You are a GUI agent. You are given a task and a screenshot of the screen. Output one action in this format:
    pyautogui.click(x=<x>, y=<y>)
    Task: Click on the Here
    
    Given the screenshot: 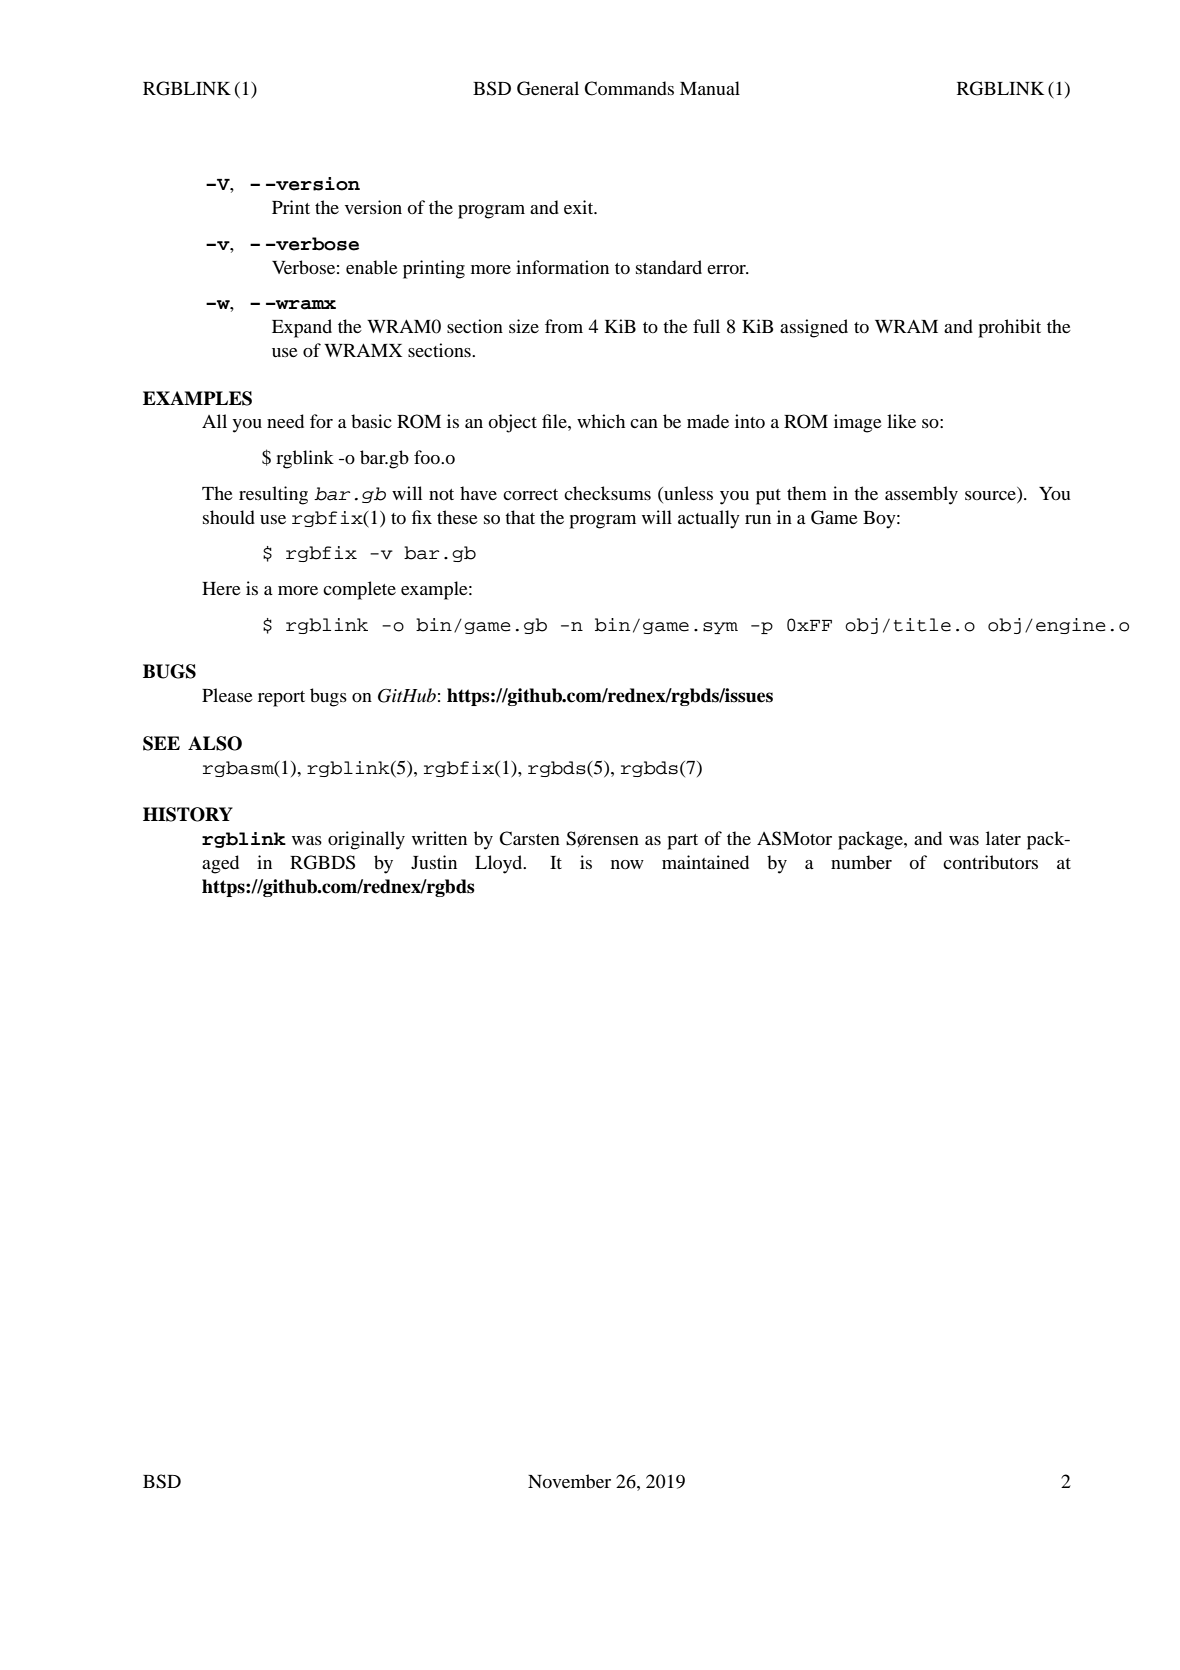 What is the action you would take?
    pyautogui.click(x=221, y=588)
